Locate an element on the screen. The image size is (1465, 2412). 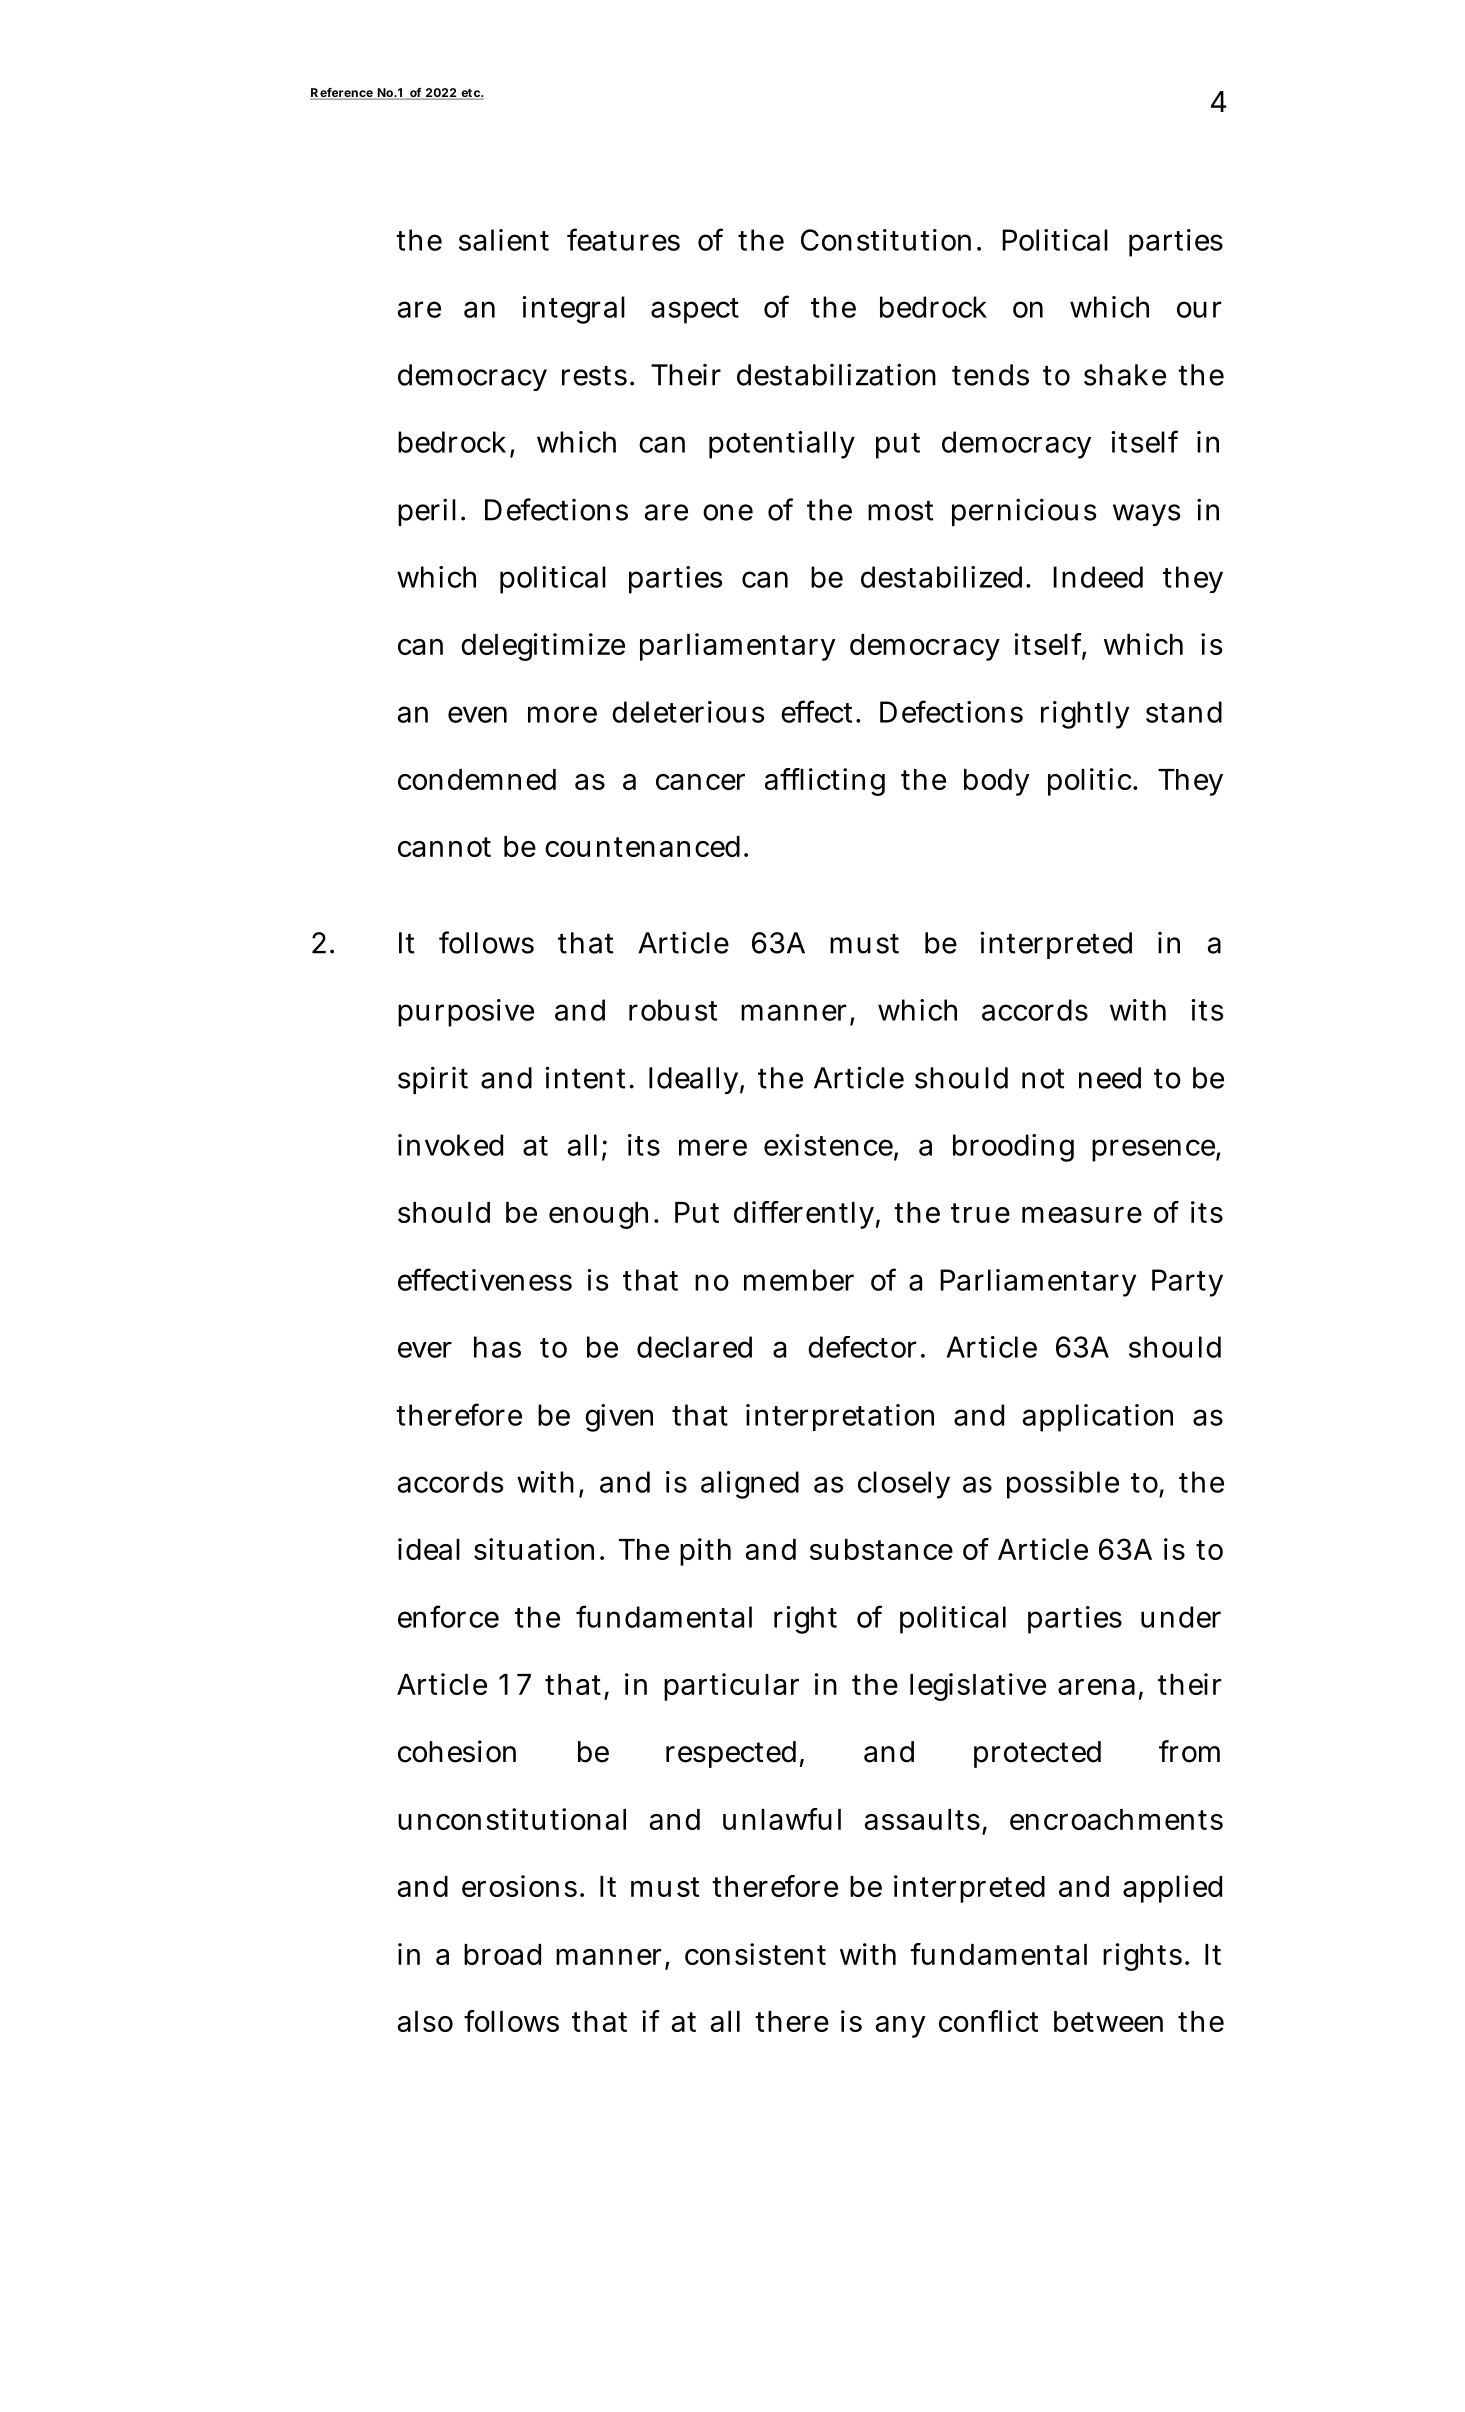
aspect is located at coordinates (695, 311).
